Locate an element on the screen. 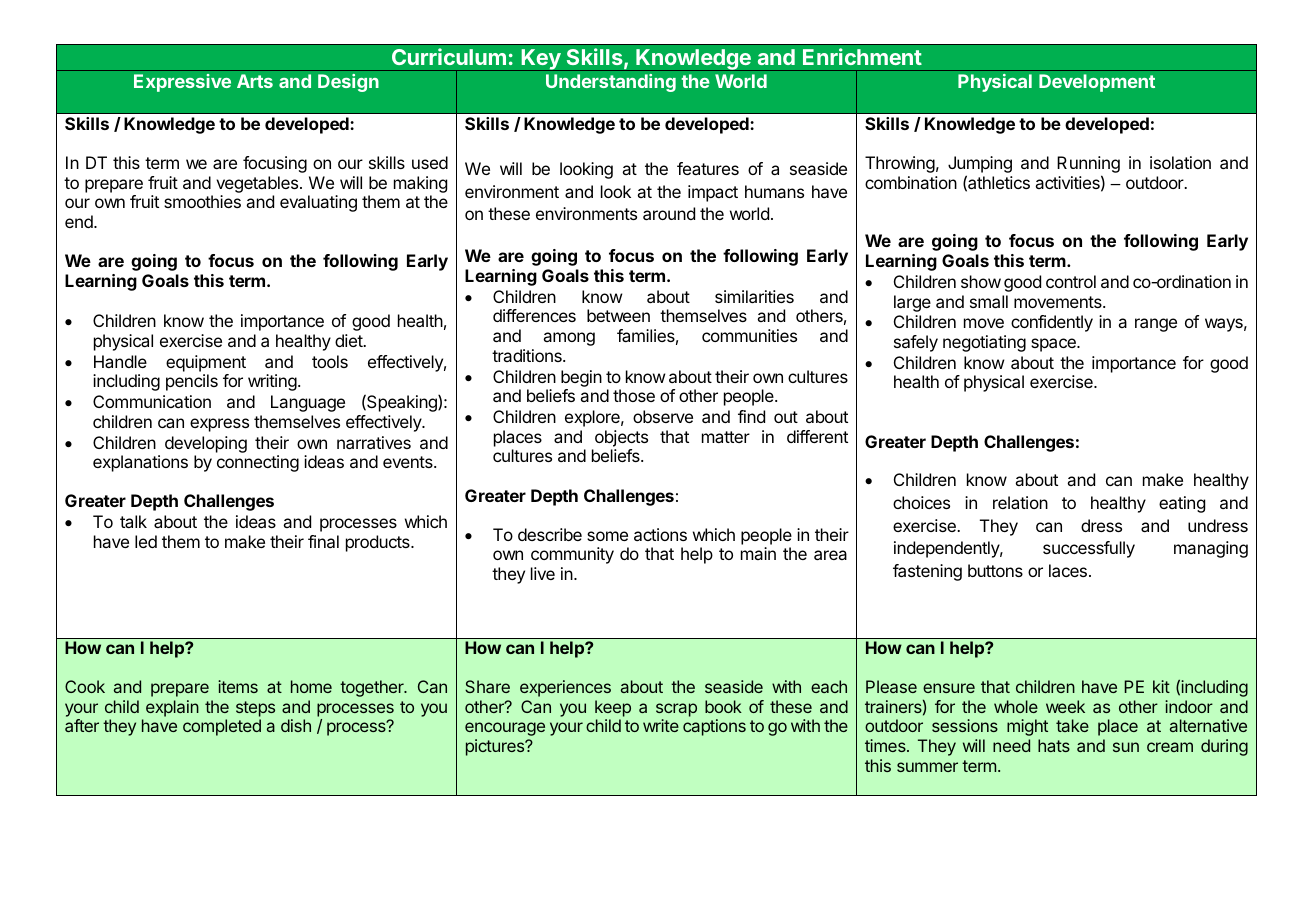 The height and width of the screenshot is (924, 1308). diet is located at coordinates (349, 340).
